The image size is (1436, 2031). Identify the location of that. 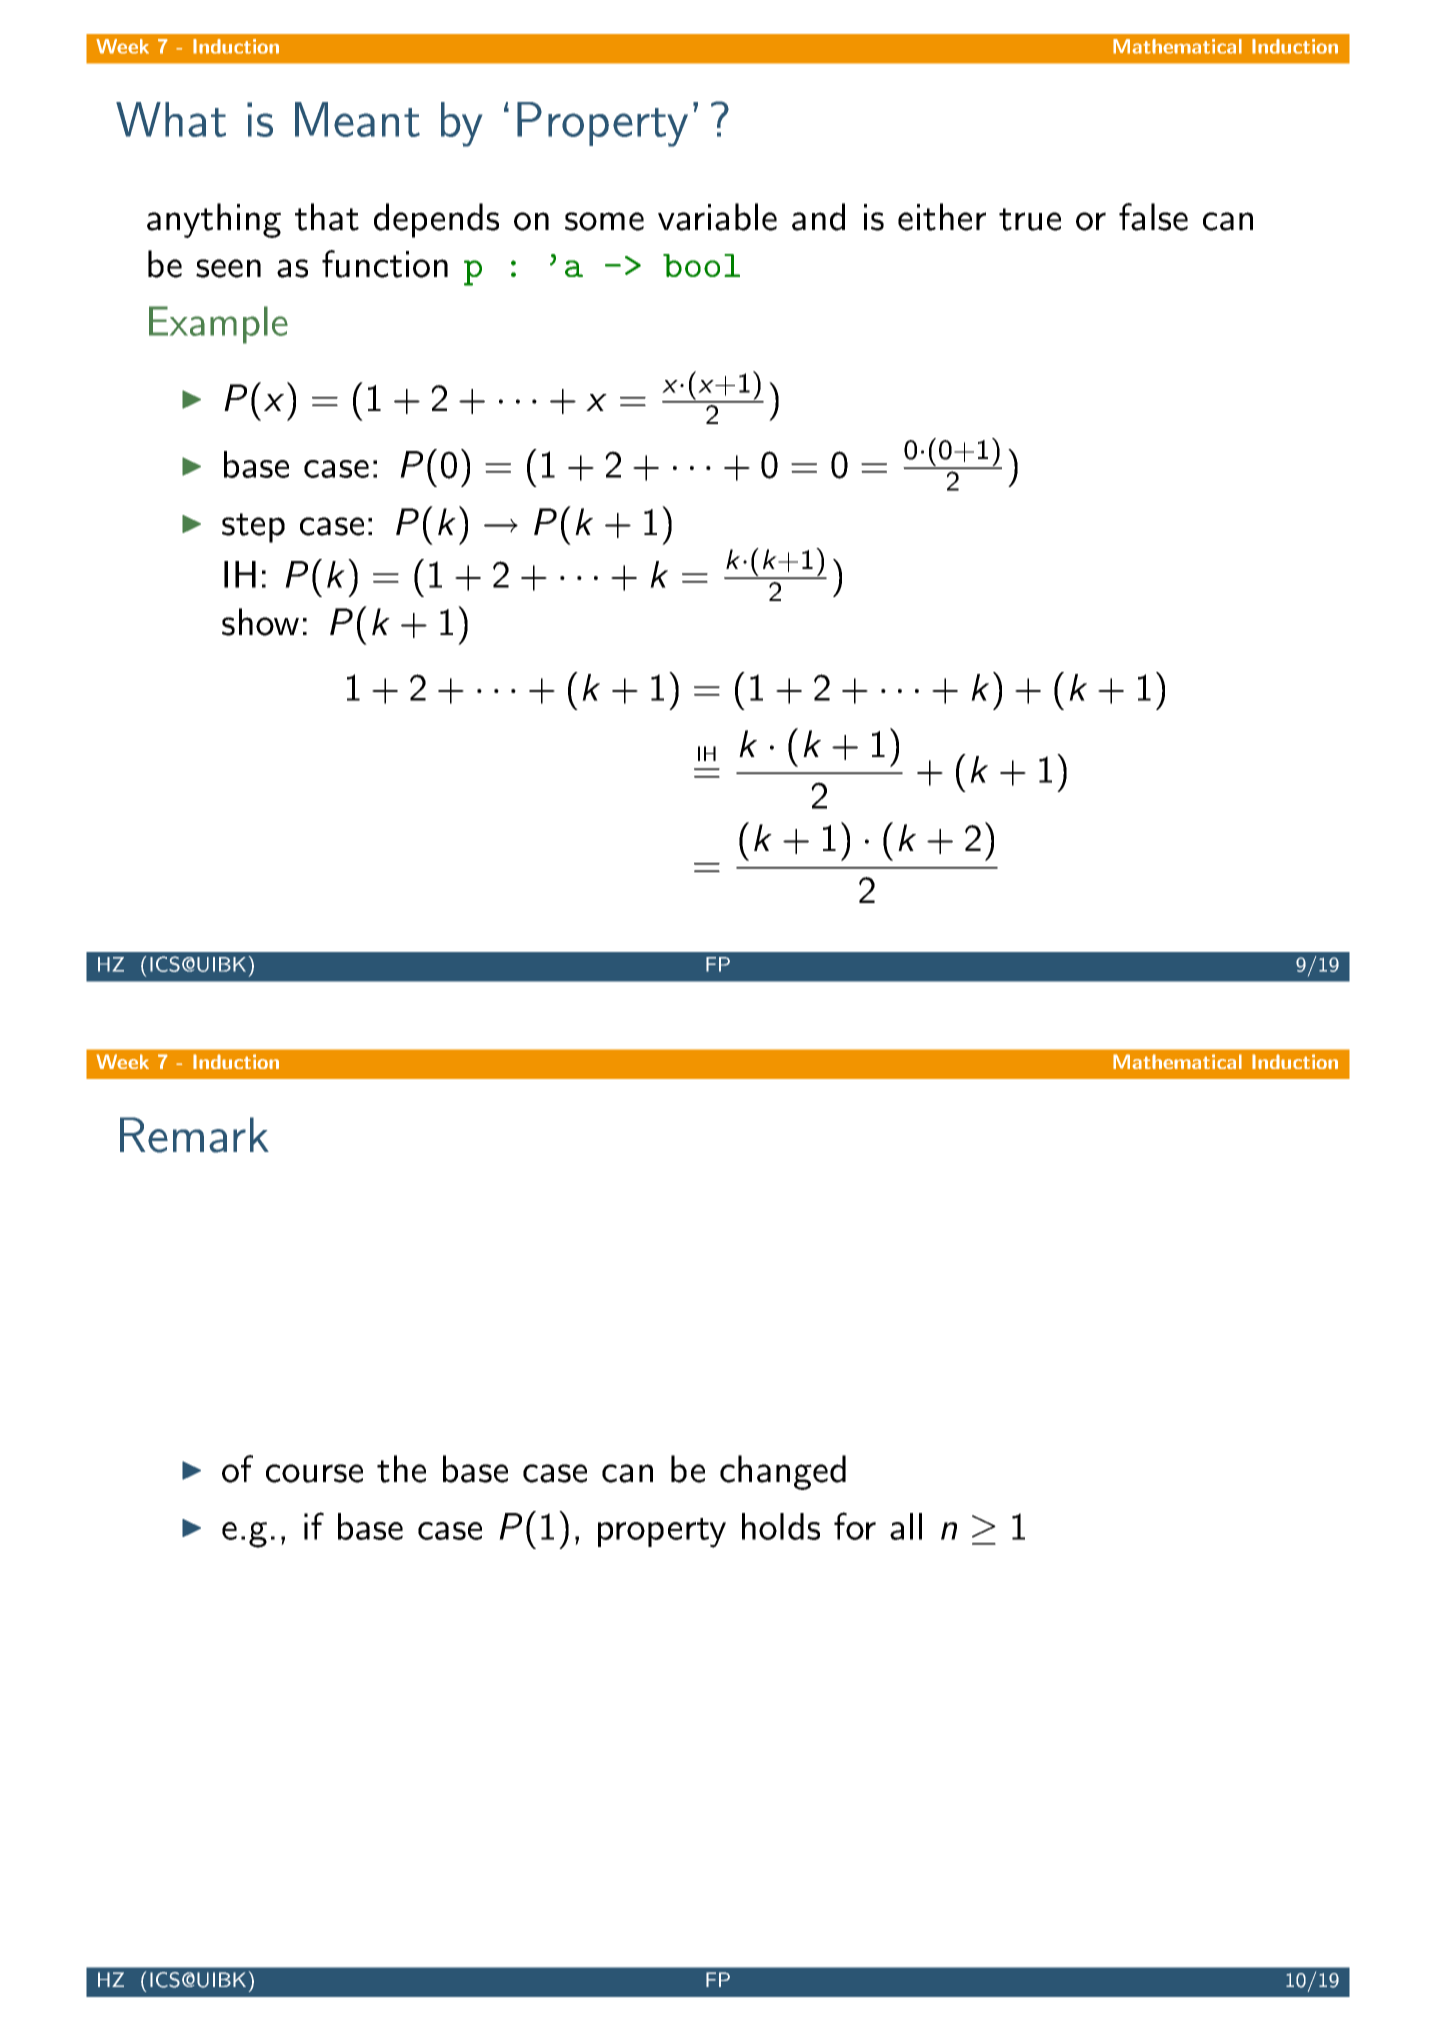
(327, 217).
